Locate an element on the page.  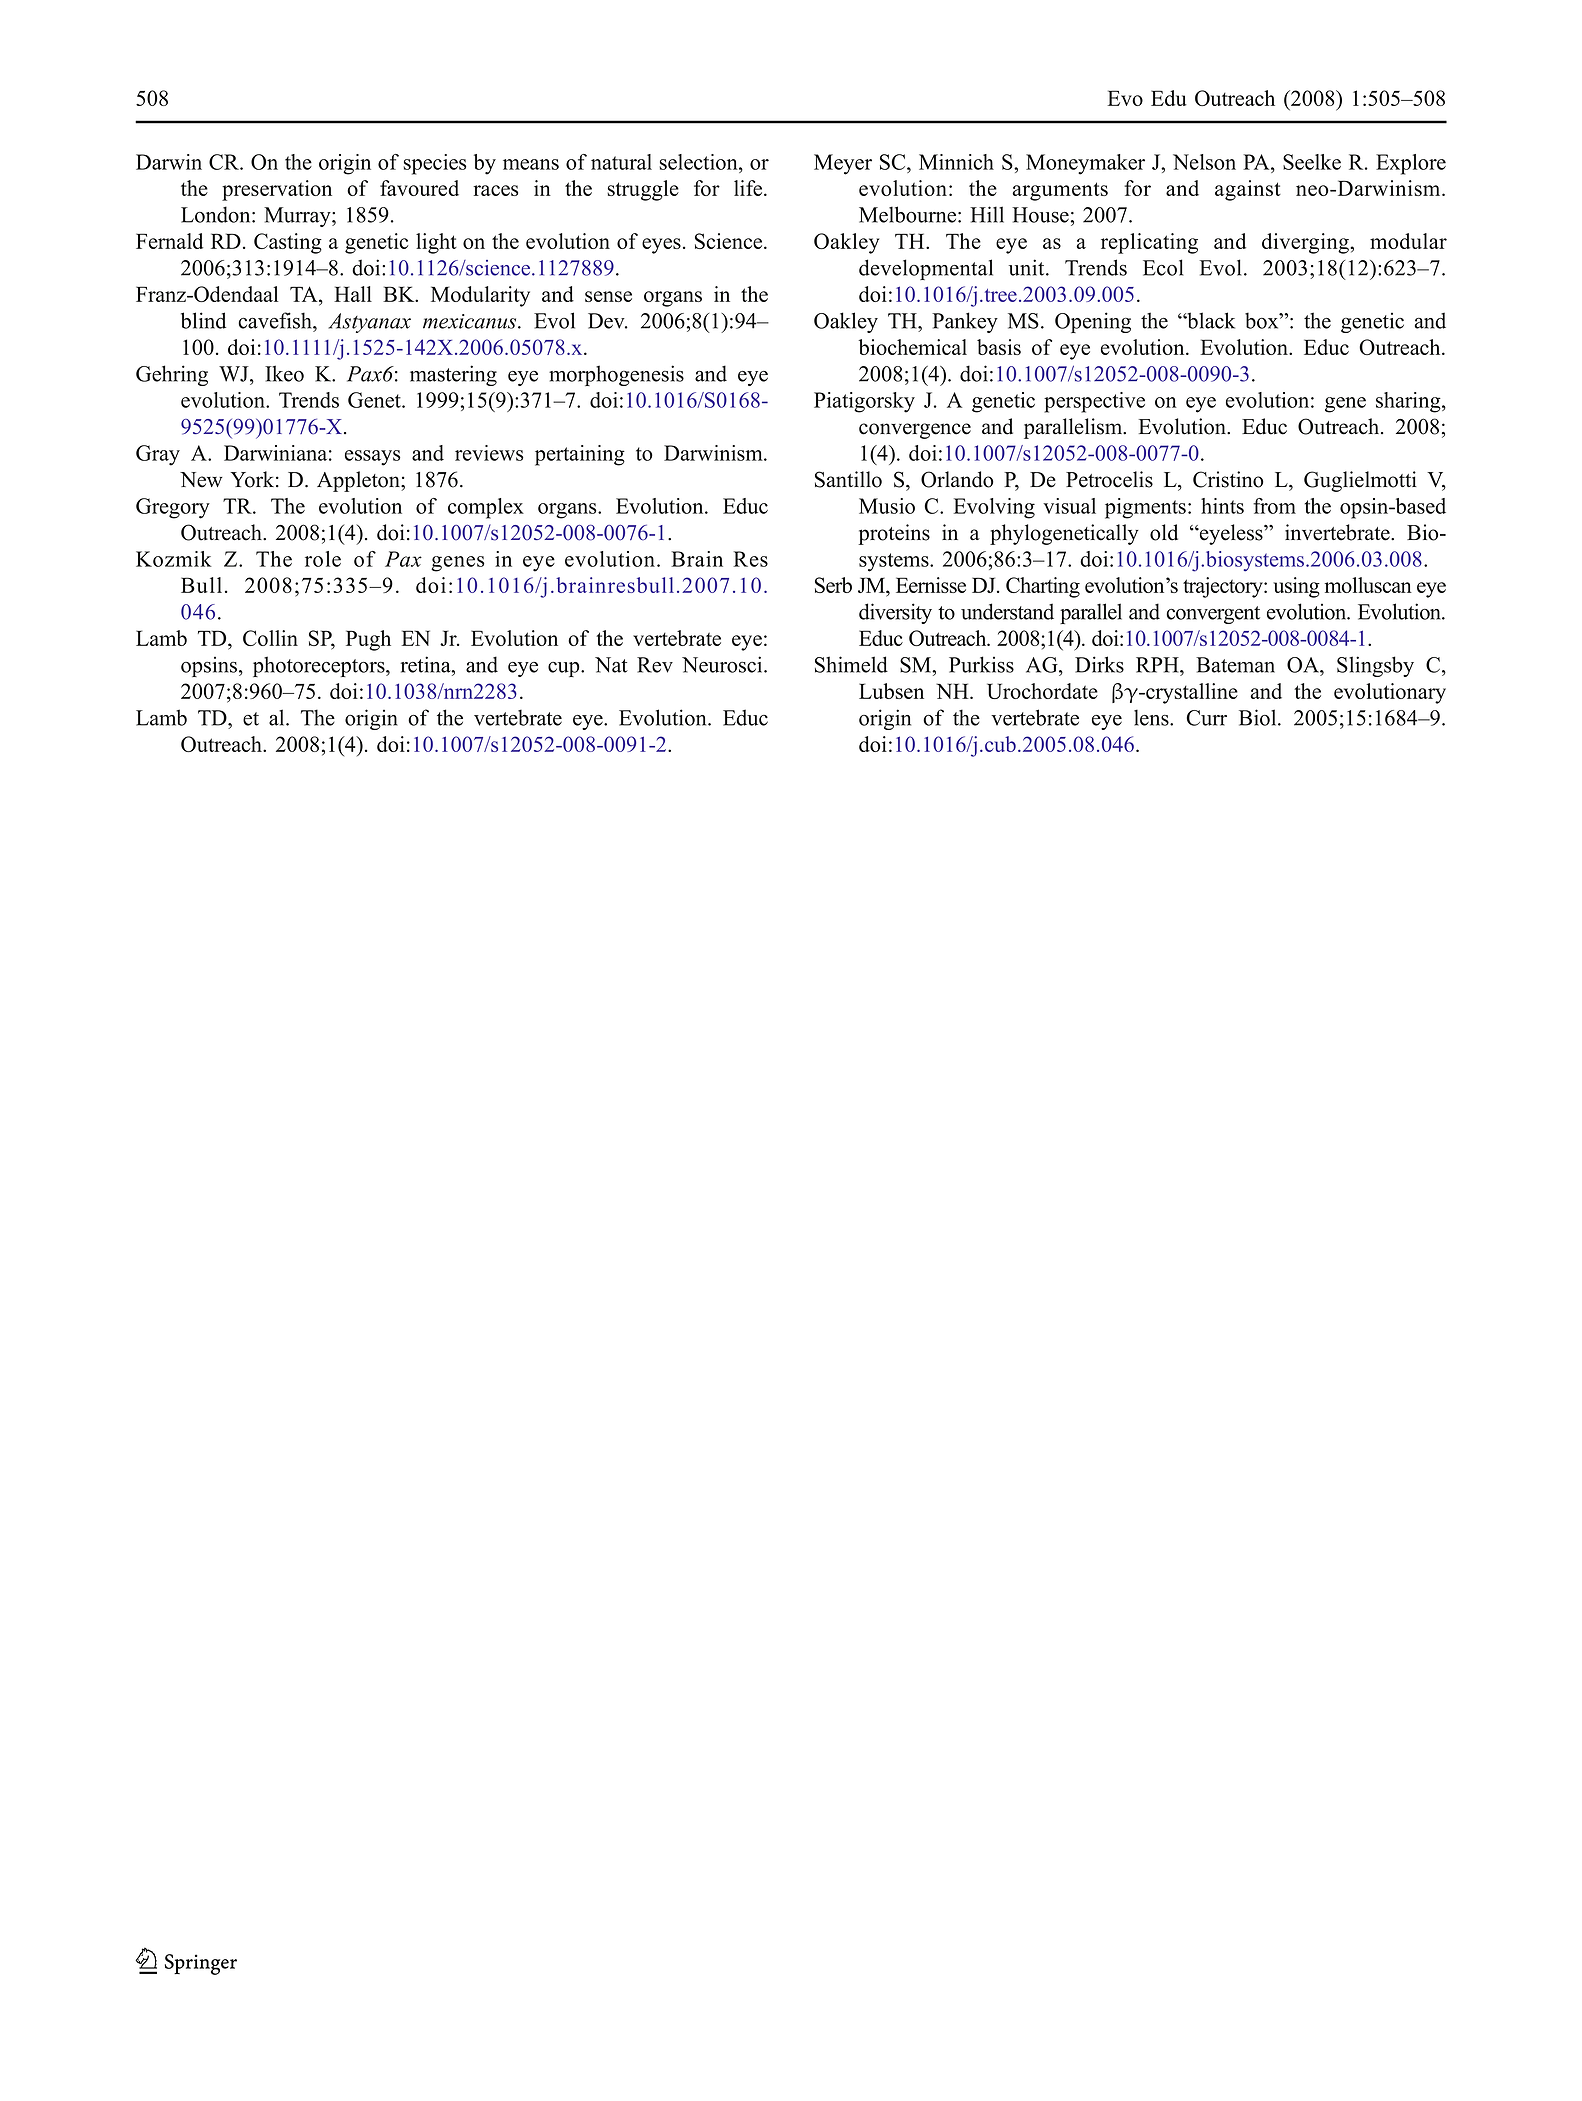
perspective is located at coordinates (1094, 402).
